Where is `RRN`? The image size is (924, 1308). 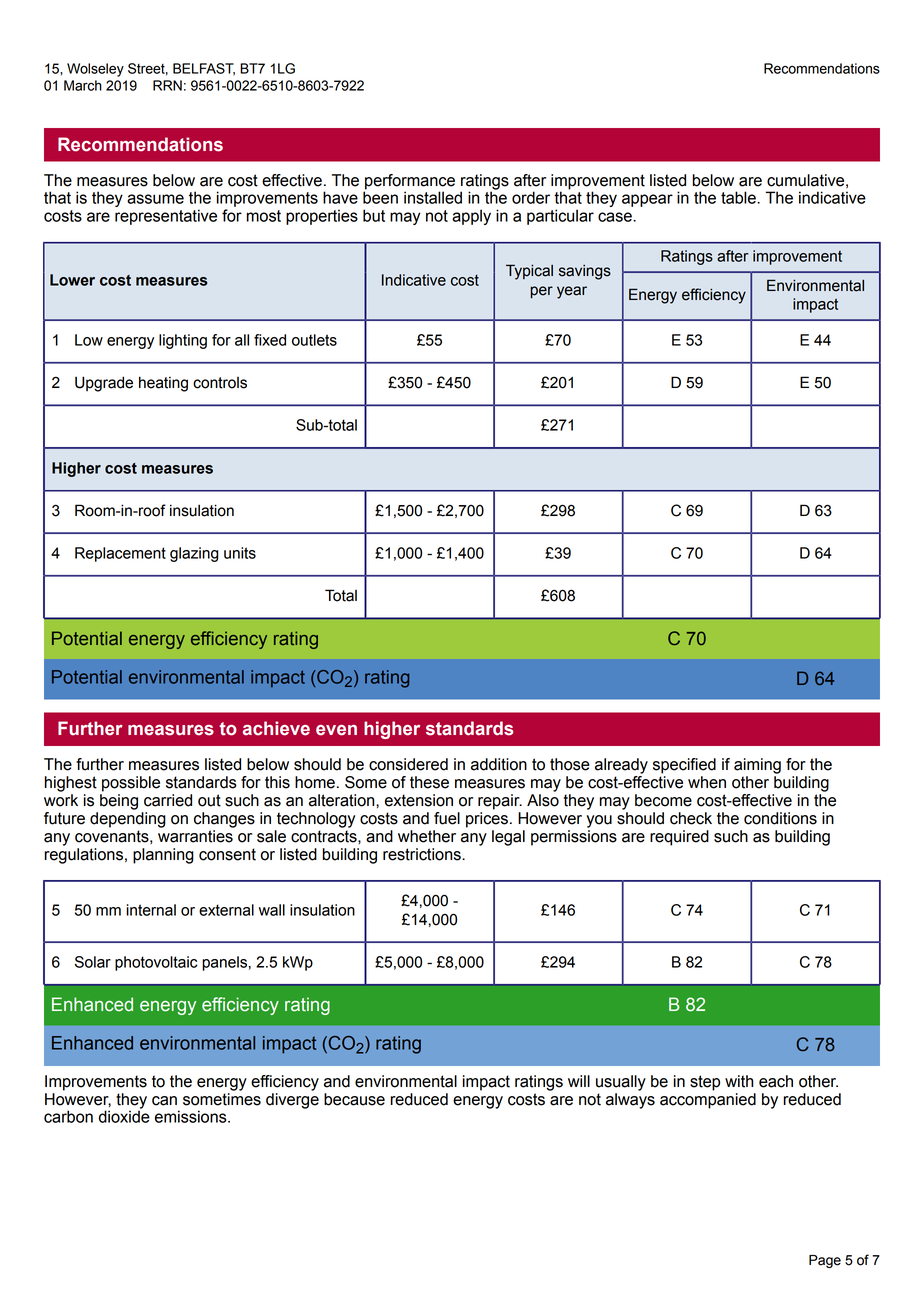 RRN is located at coordinates (167, 85).
